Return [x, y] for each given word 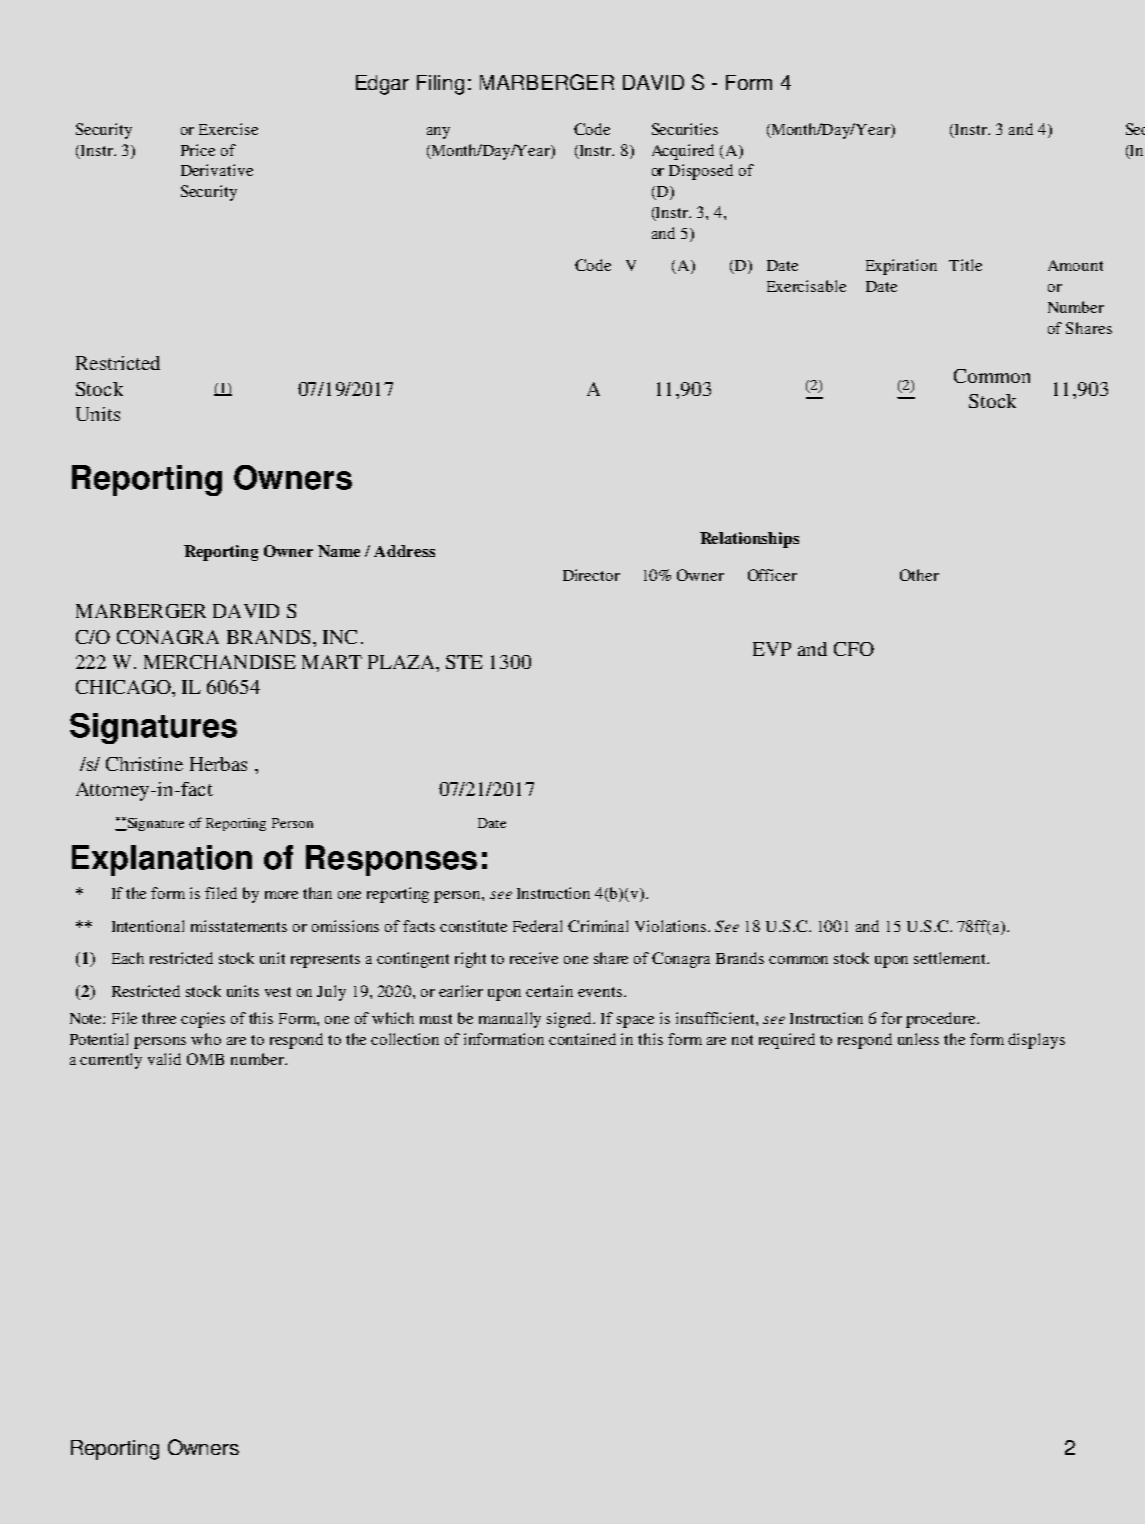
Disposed [701, 172]
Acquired [683, 152]
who [206, 1039]
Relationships [749, 540]
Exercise [228, 129]
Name [339, 551]
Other [919, 575]
